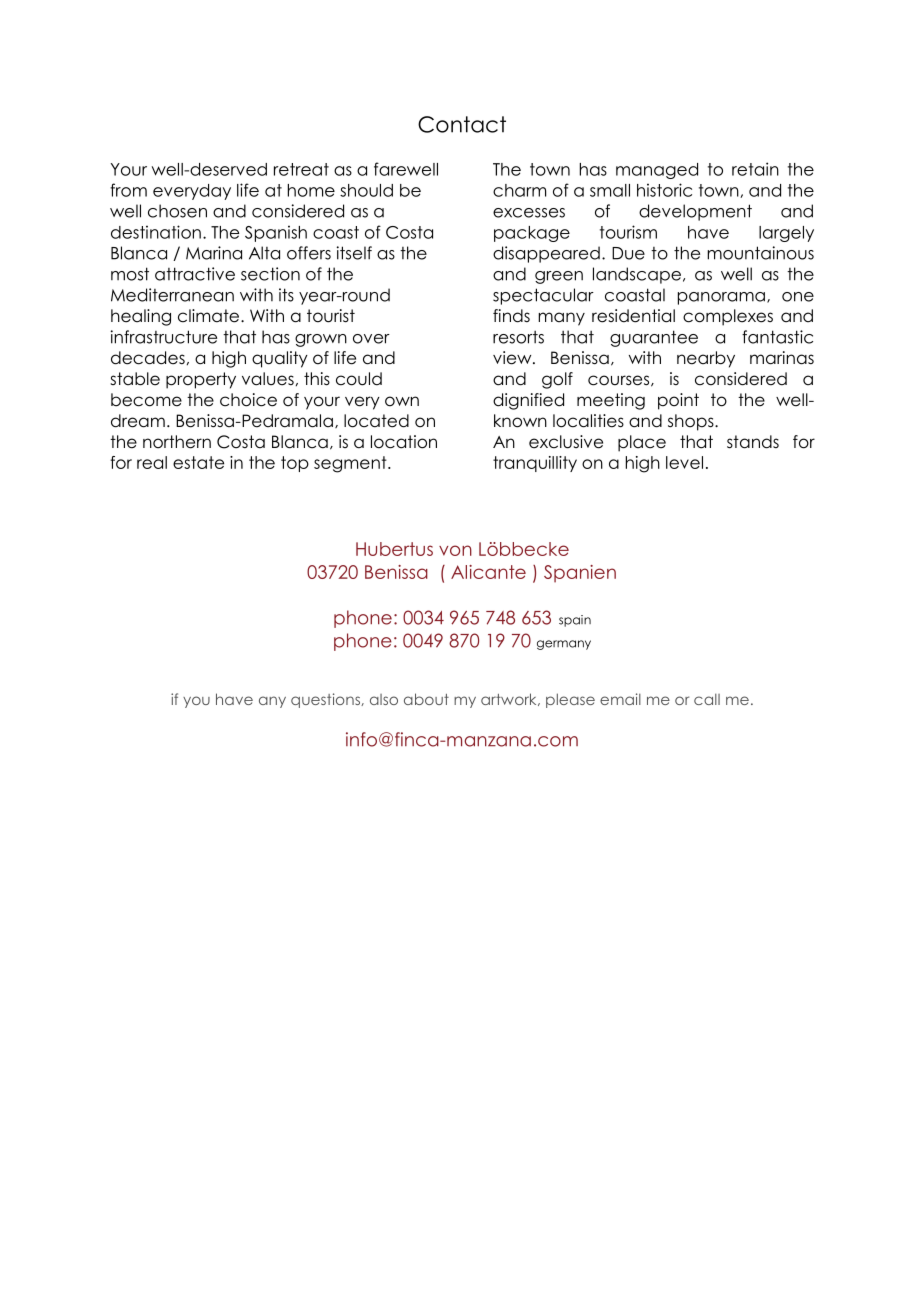 This screenshot has height=1308, width=924. What do you see at coordinates (326, 700) in the screenshot?
I see `questions` at bounding box center [326, 700].
